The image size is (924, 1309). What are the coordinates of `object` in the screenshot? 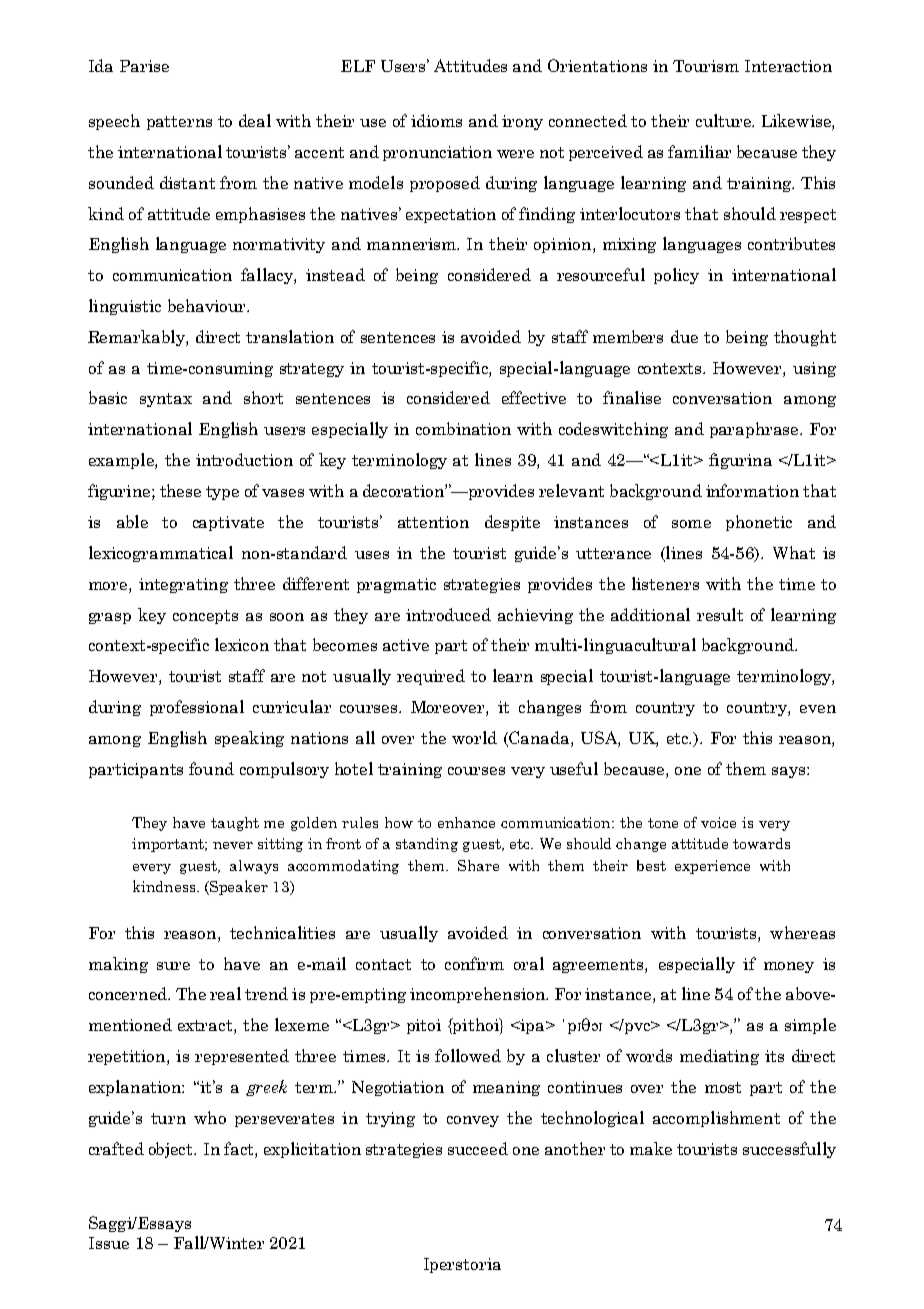 It's located at (172, 1150).
